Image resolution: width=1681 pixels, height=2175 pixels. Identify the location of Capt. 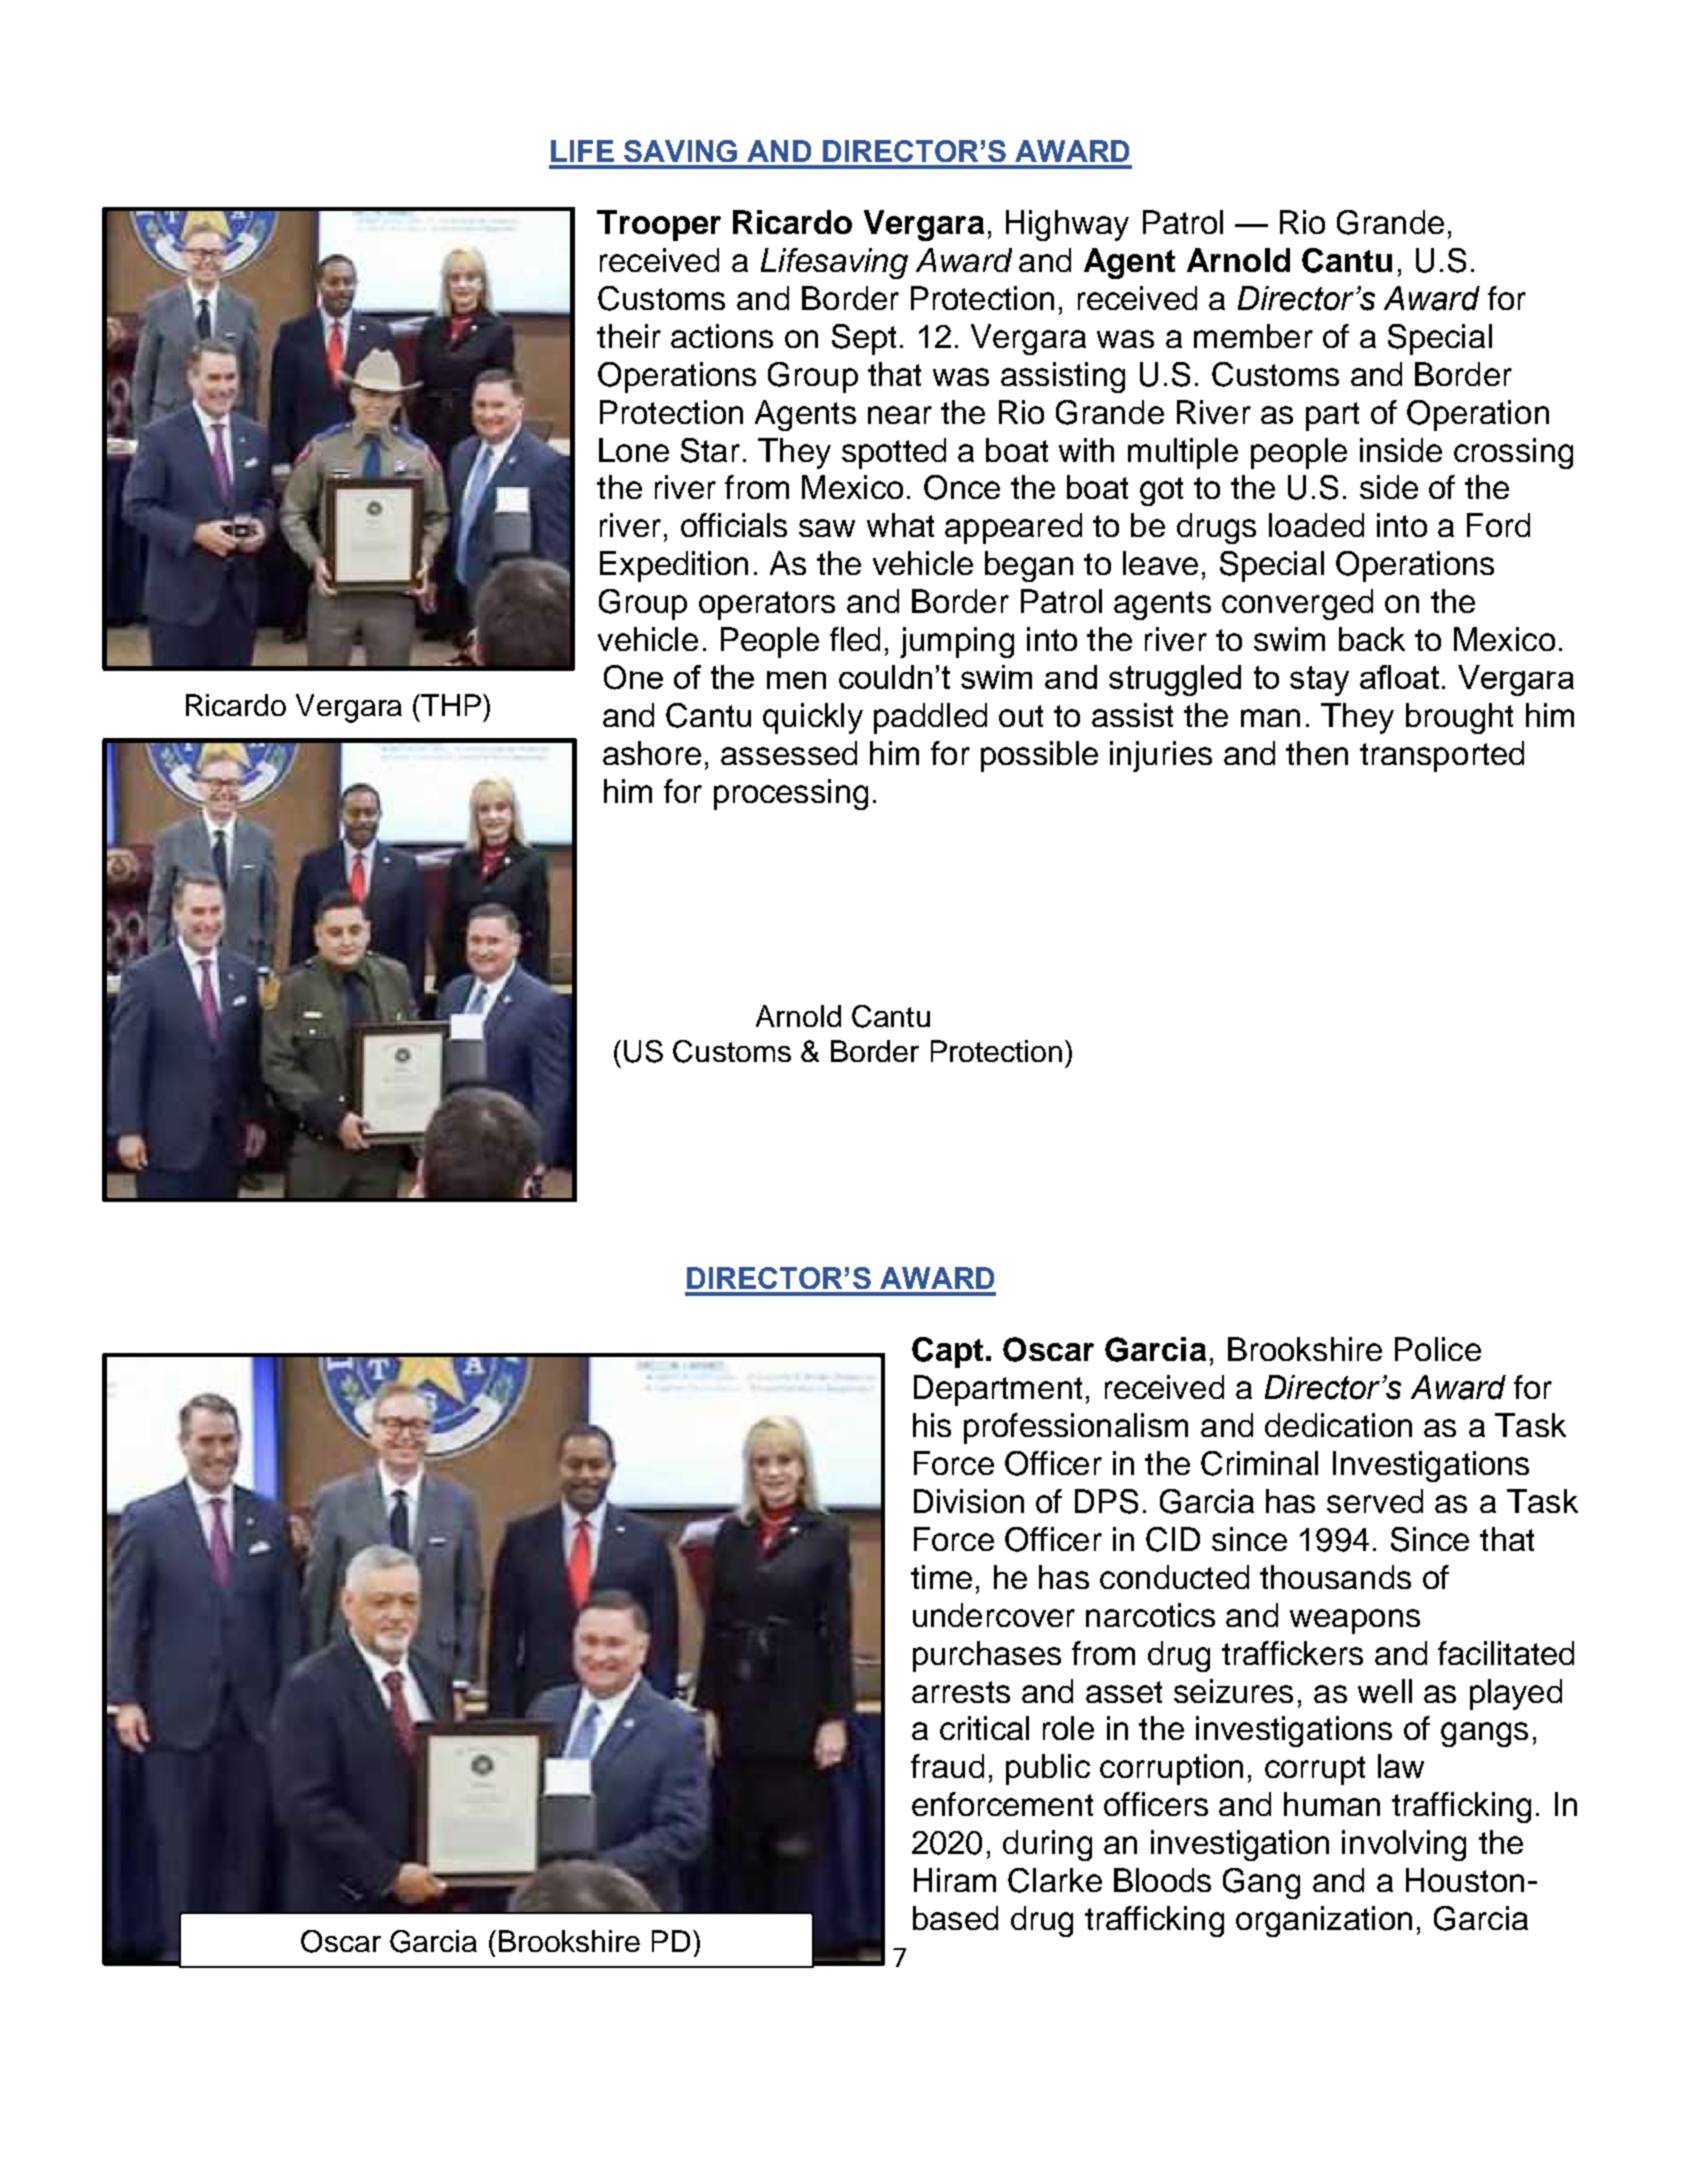
(947, 1352).
